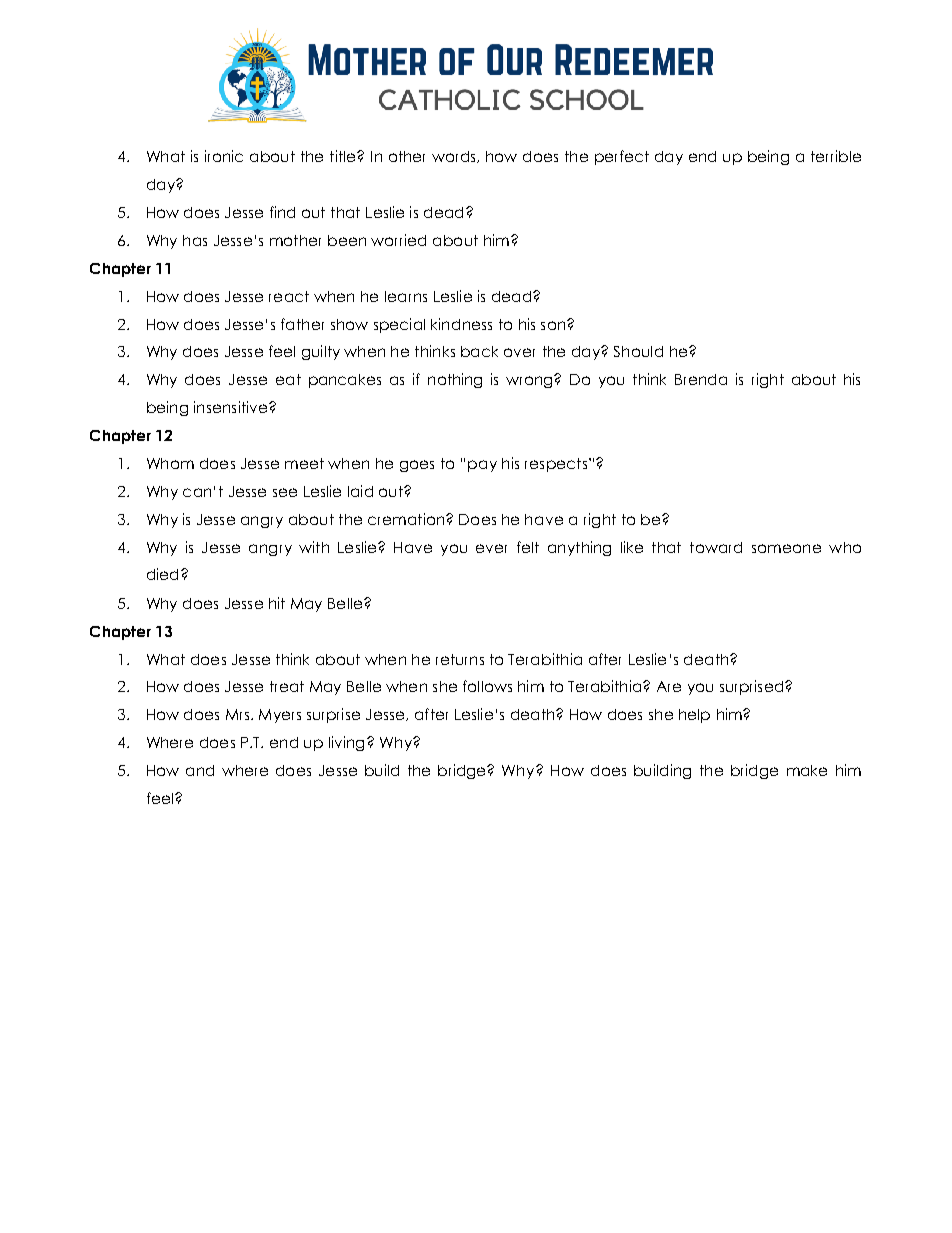 This document has height=1233, width=952. Describe the element at coordinates (836, 156) in the document. I see `terrible` at that location.
